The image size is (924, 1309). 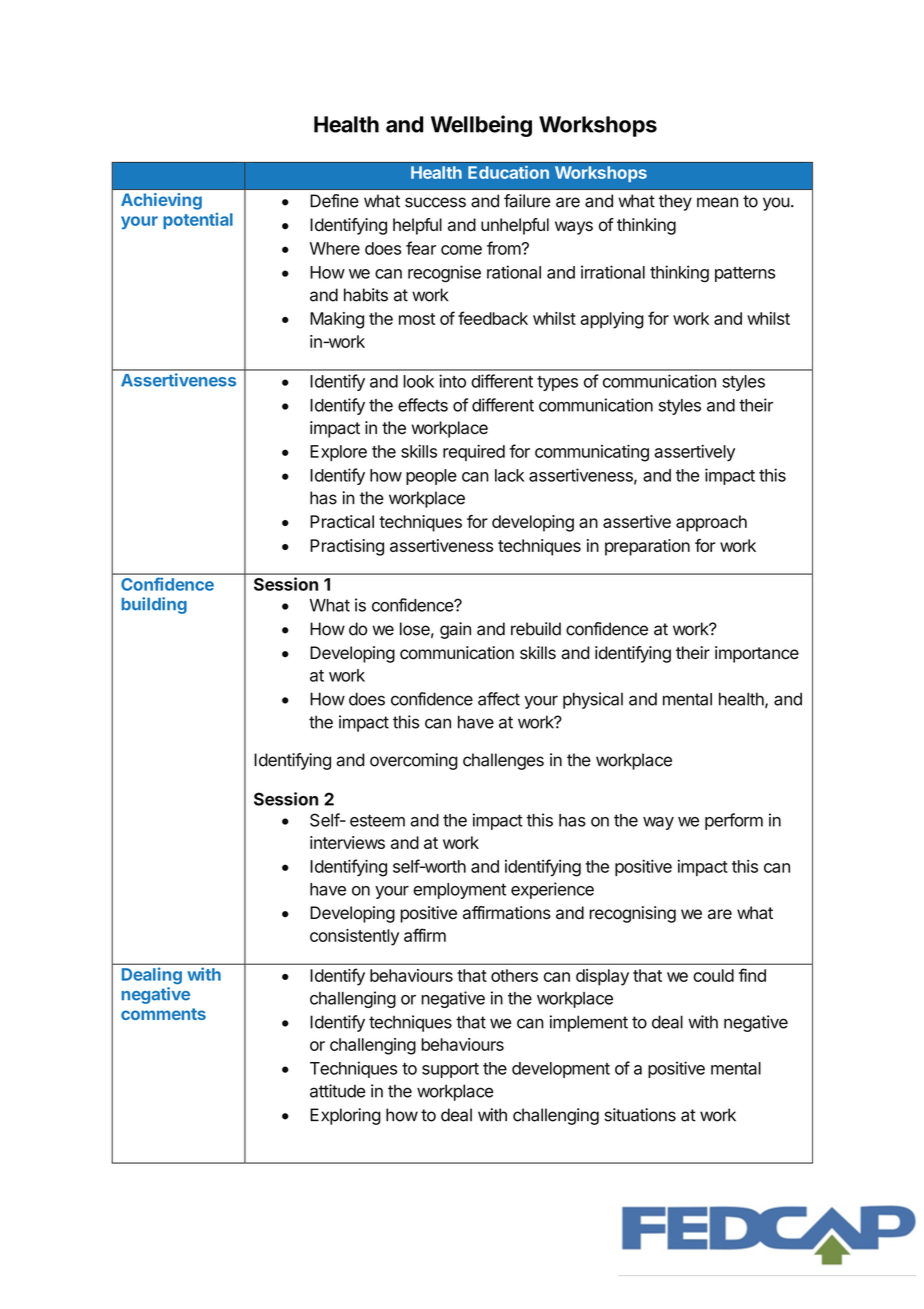 I want to click on building, so click(x=154, y=605).
